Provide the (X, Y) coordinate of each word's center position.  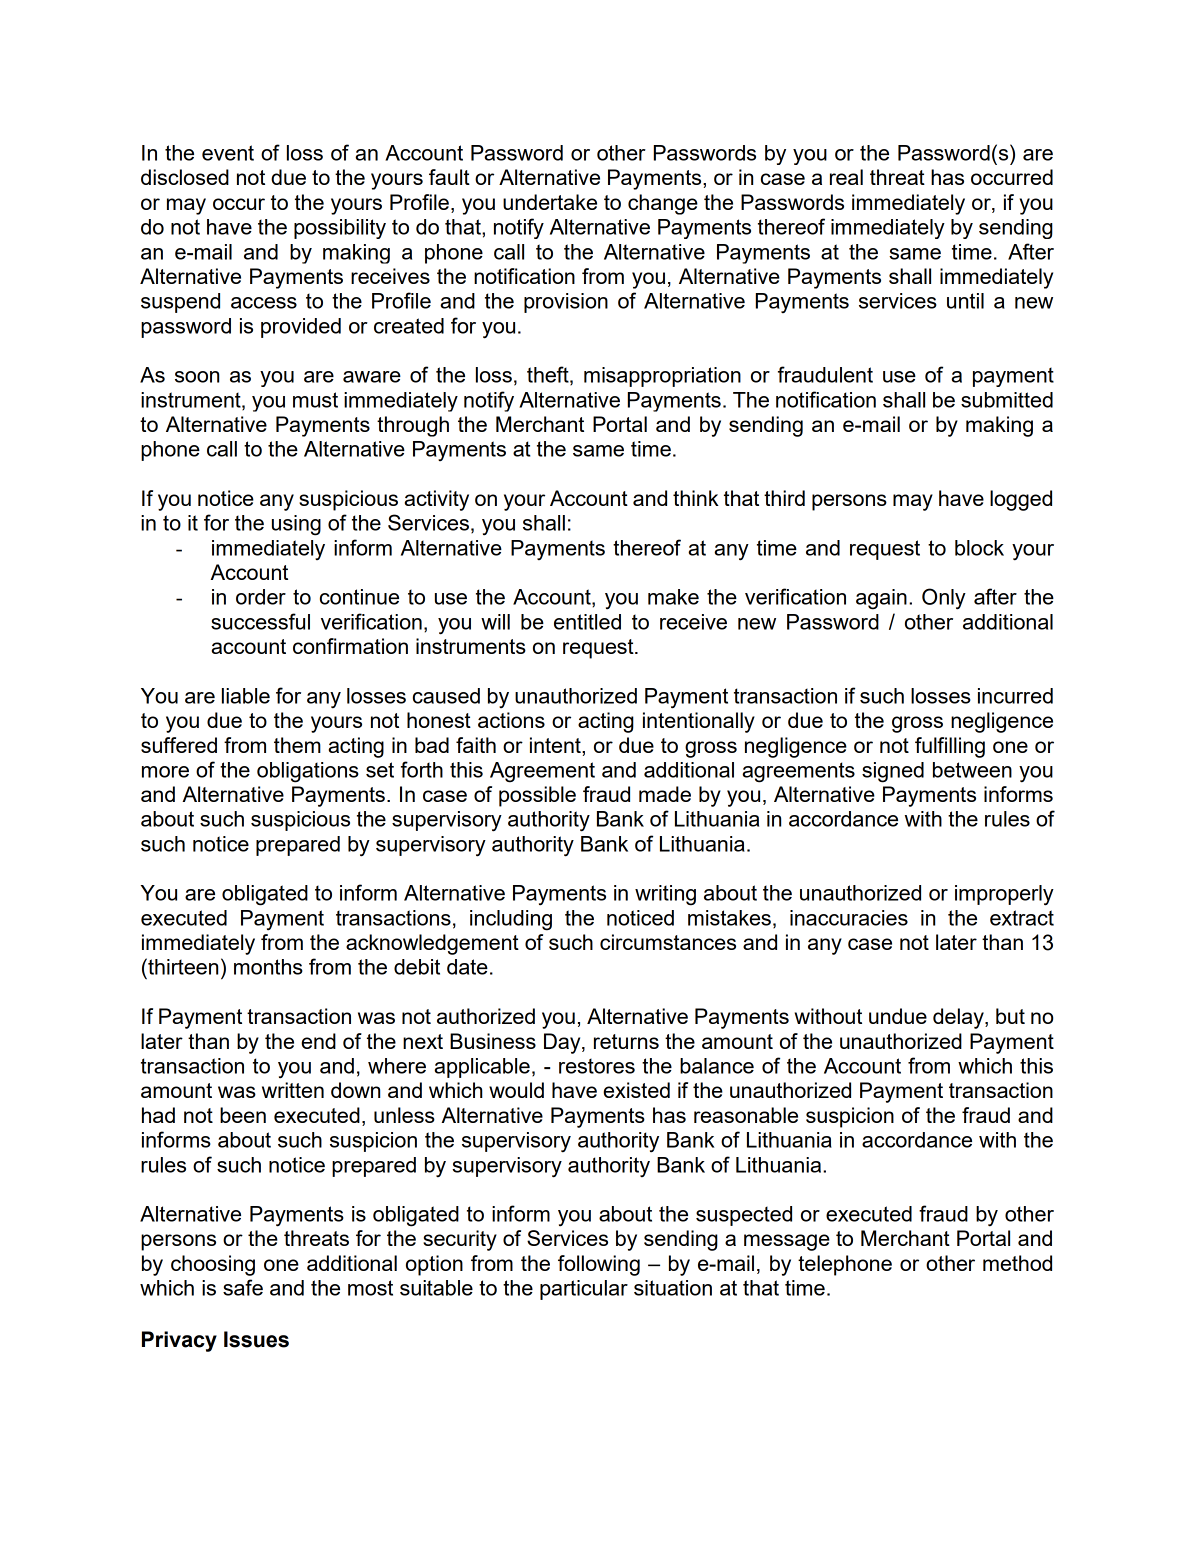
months (268, 967)
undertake (550, 202)
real (846, 177)
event (228, 153)
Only (944, 599)
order (261, 597)
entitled (587, 622)
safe (243, 1287)
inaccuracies (849, 918)
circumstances (668, 942)
